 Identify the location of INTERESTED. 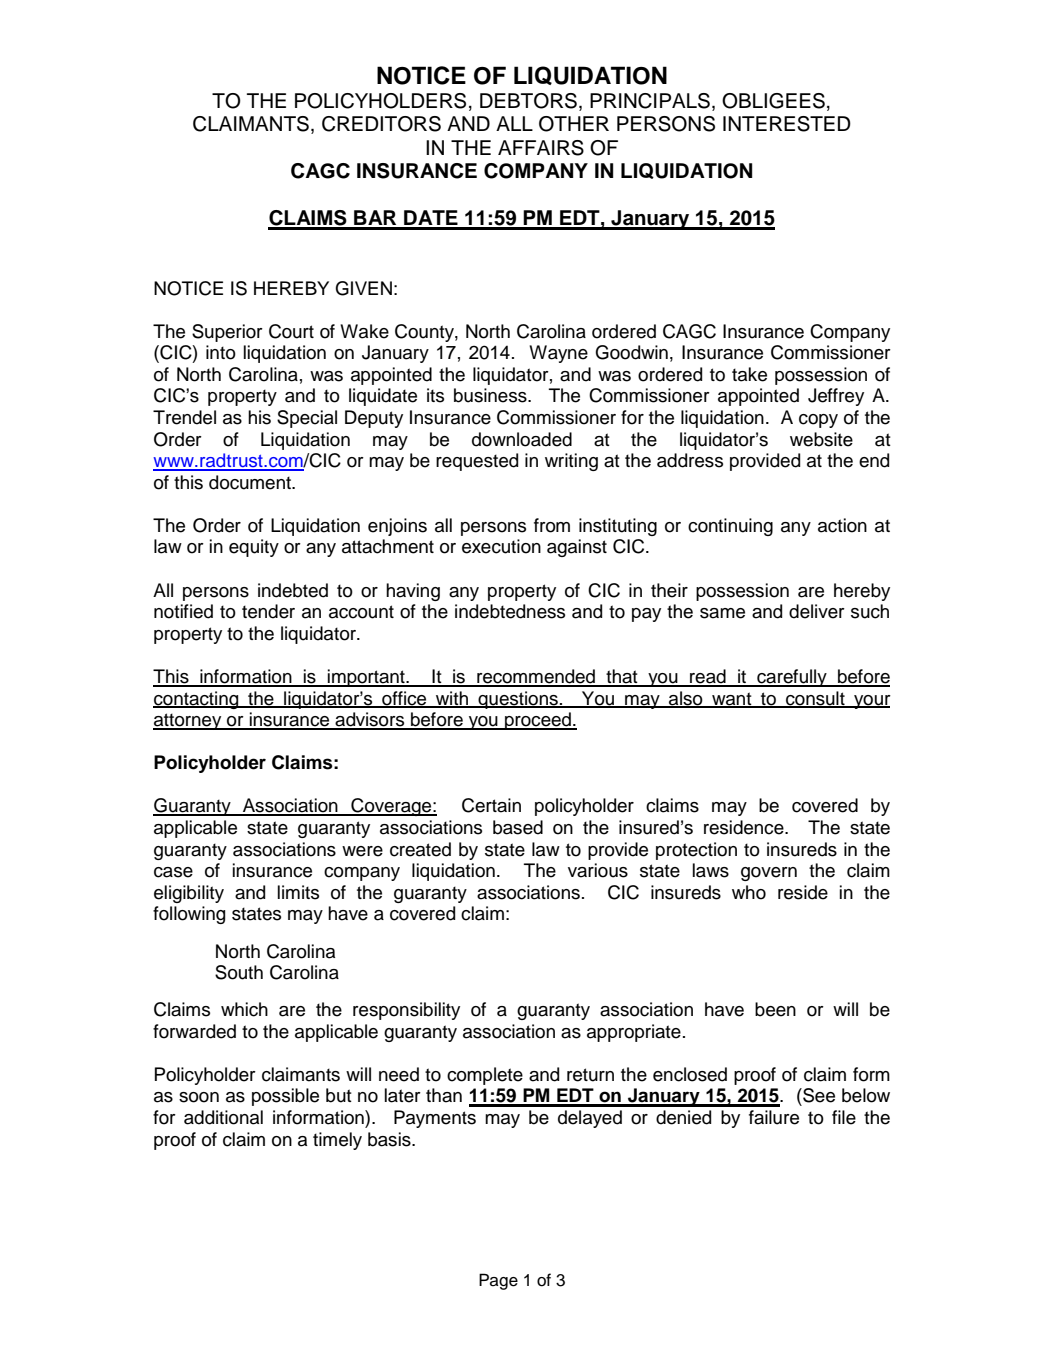
(787, 124).
